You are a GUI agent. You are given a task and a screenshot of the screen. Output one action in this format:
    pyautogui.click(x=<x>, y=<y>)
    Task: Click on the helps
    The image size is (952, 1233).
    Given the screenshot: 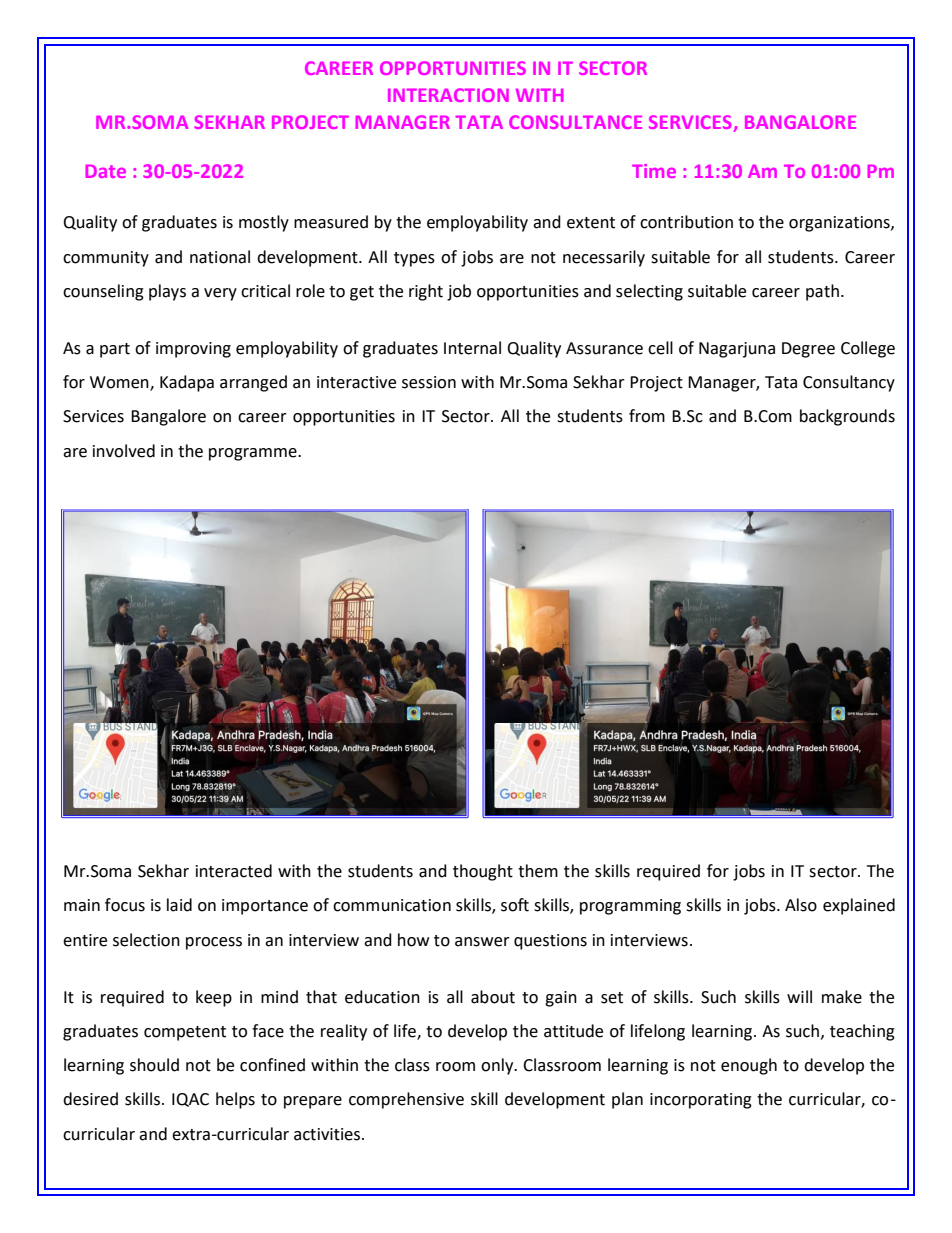 What is the action you would take?
    pyautogui.click(x=235, y=1100)
